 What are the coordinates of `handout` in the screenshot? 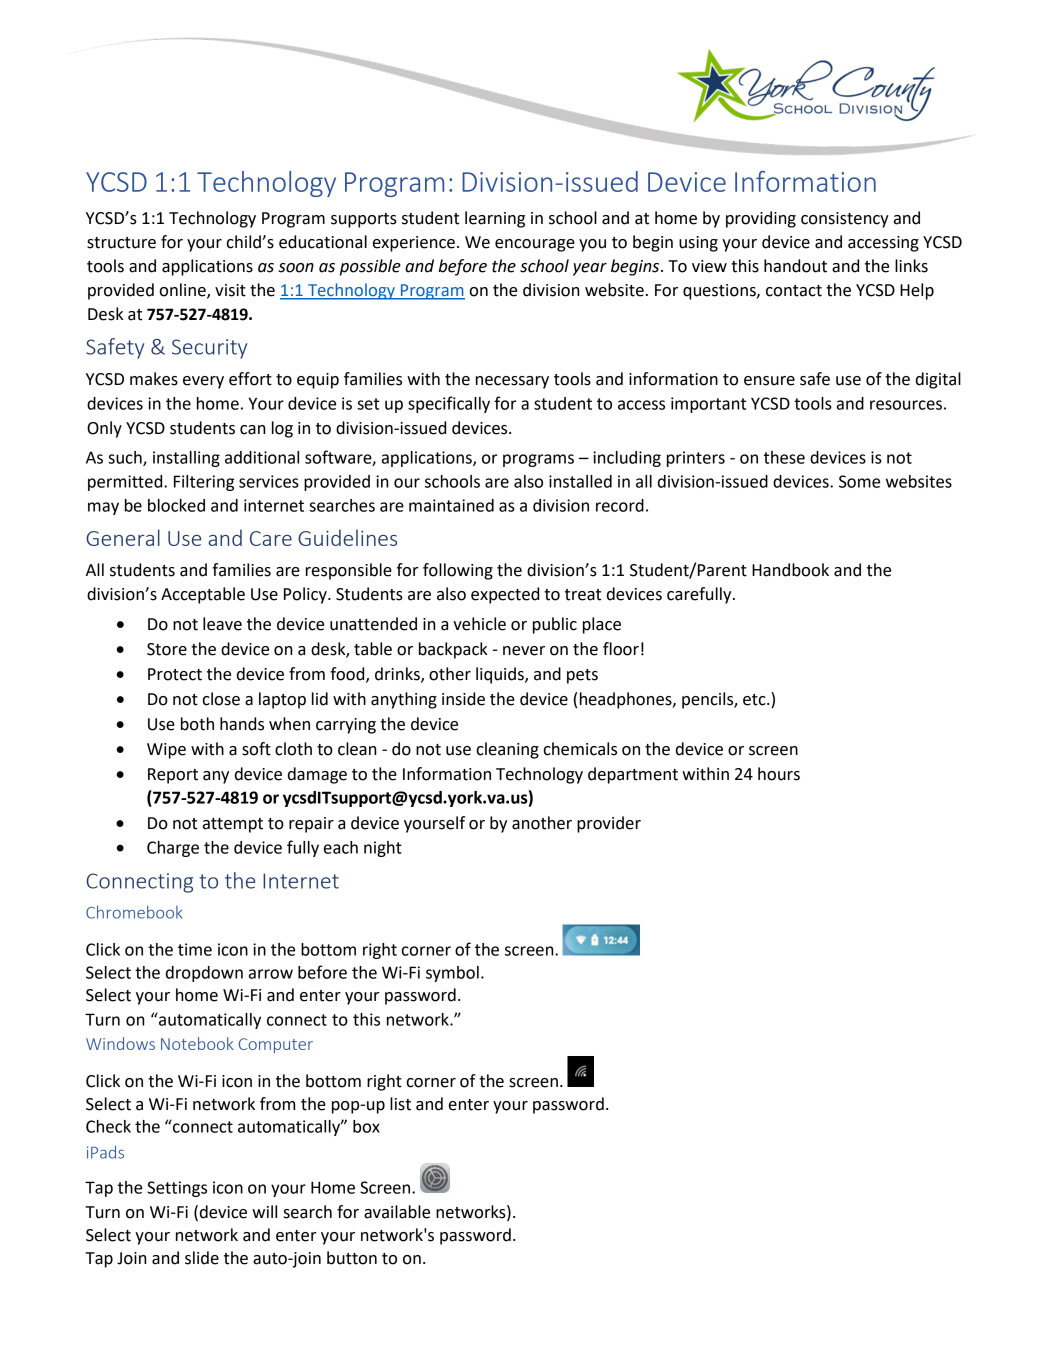 It's located at (795, 266).
